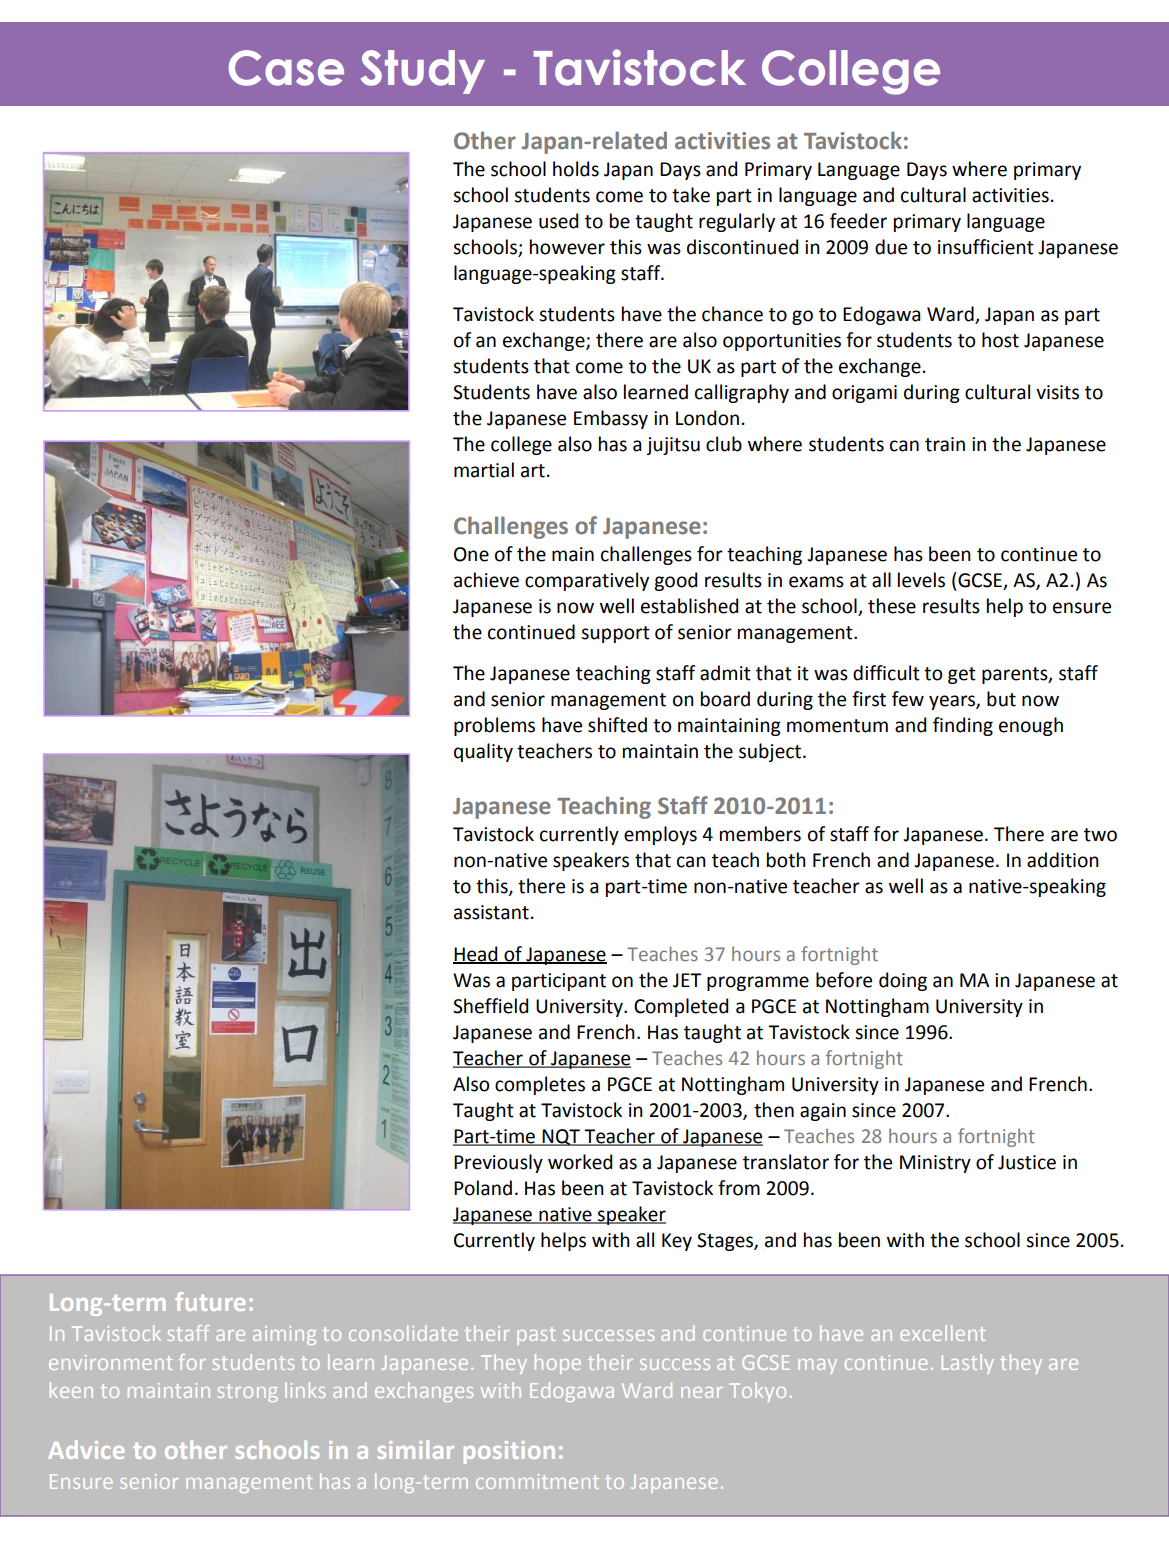 The width and height of the screenshot is (1169, 1559). Describe the element at coordinates (484, 470) in the screenshot. I see `martial` at that location.
